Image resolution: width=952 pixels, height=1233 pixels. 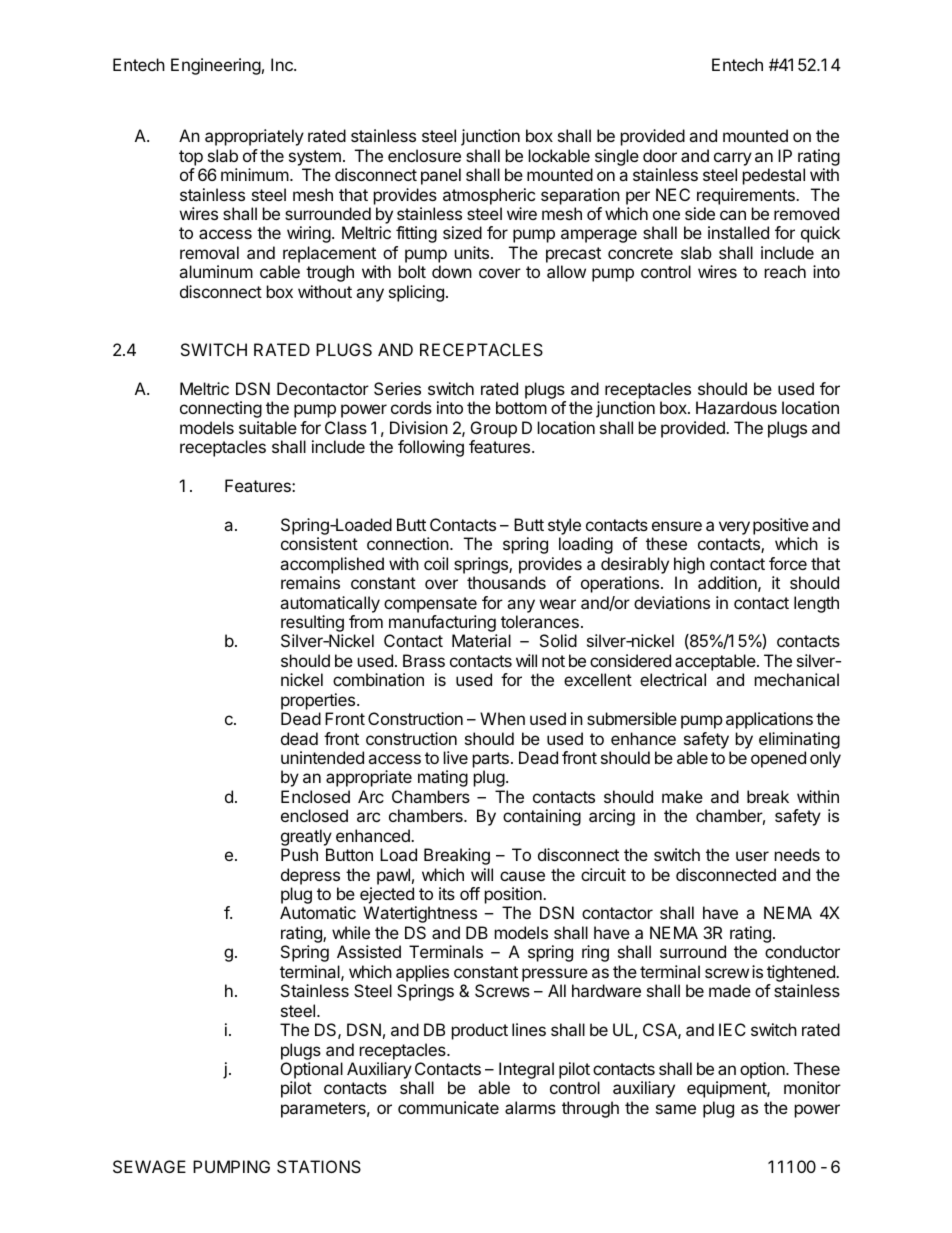 I want to click on containing, so click(x=542, y=817).
